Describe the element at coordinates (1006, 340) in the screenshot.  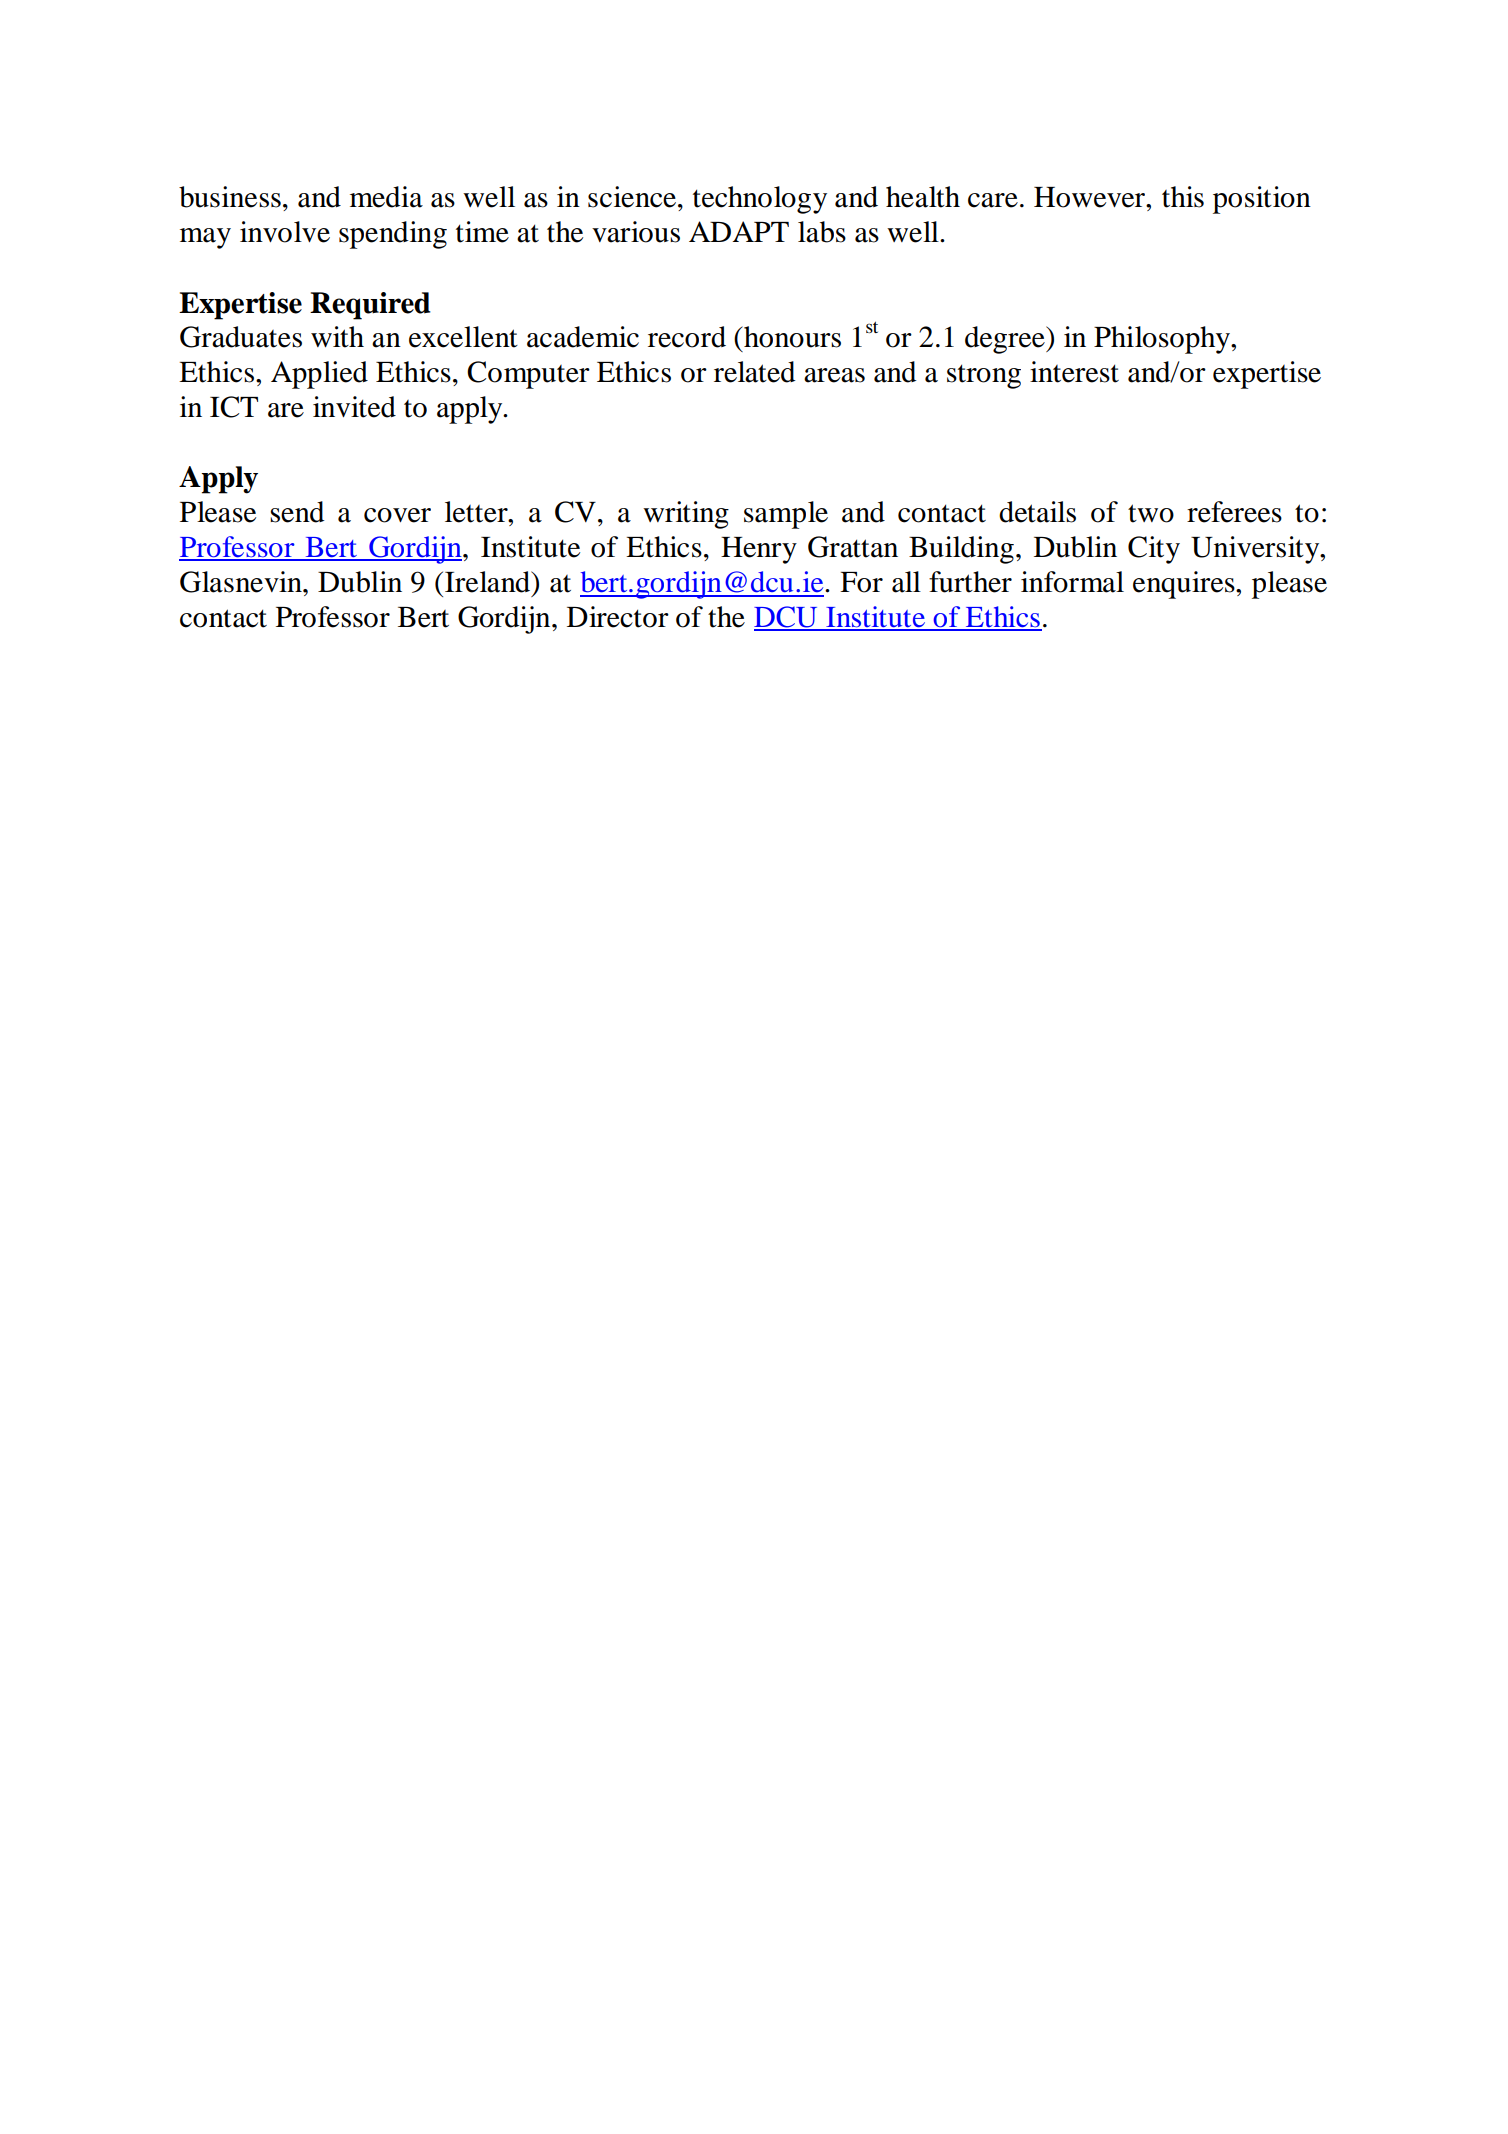
I see `degree` at that location.
